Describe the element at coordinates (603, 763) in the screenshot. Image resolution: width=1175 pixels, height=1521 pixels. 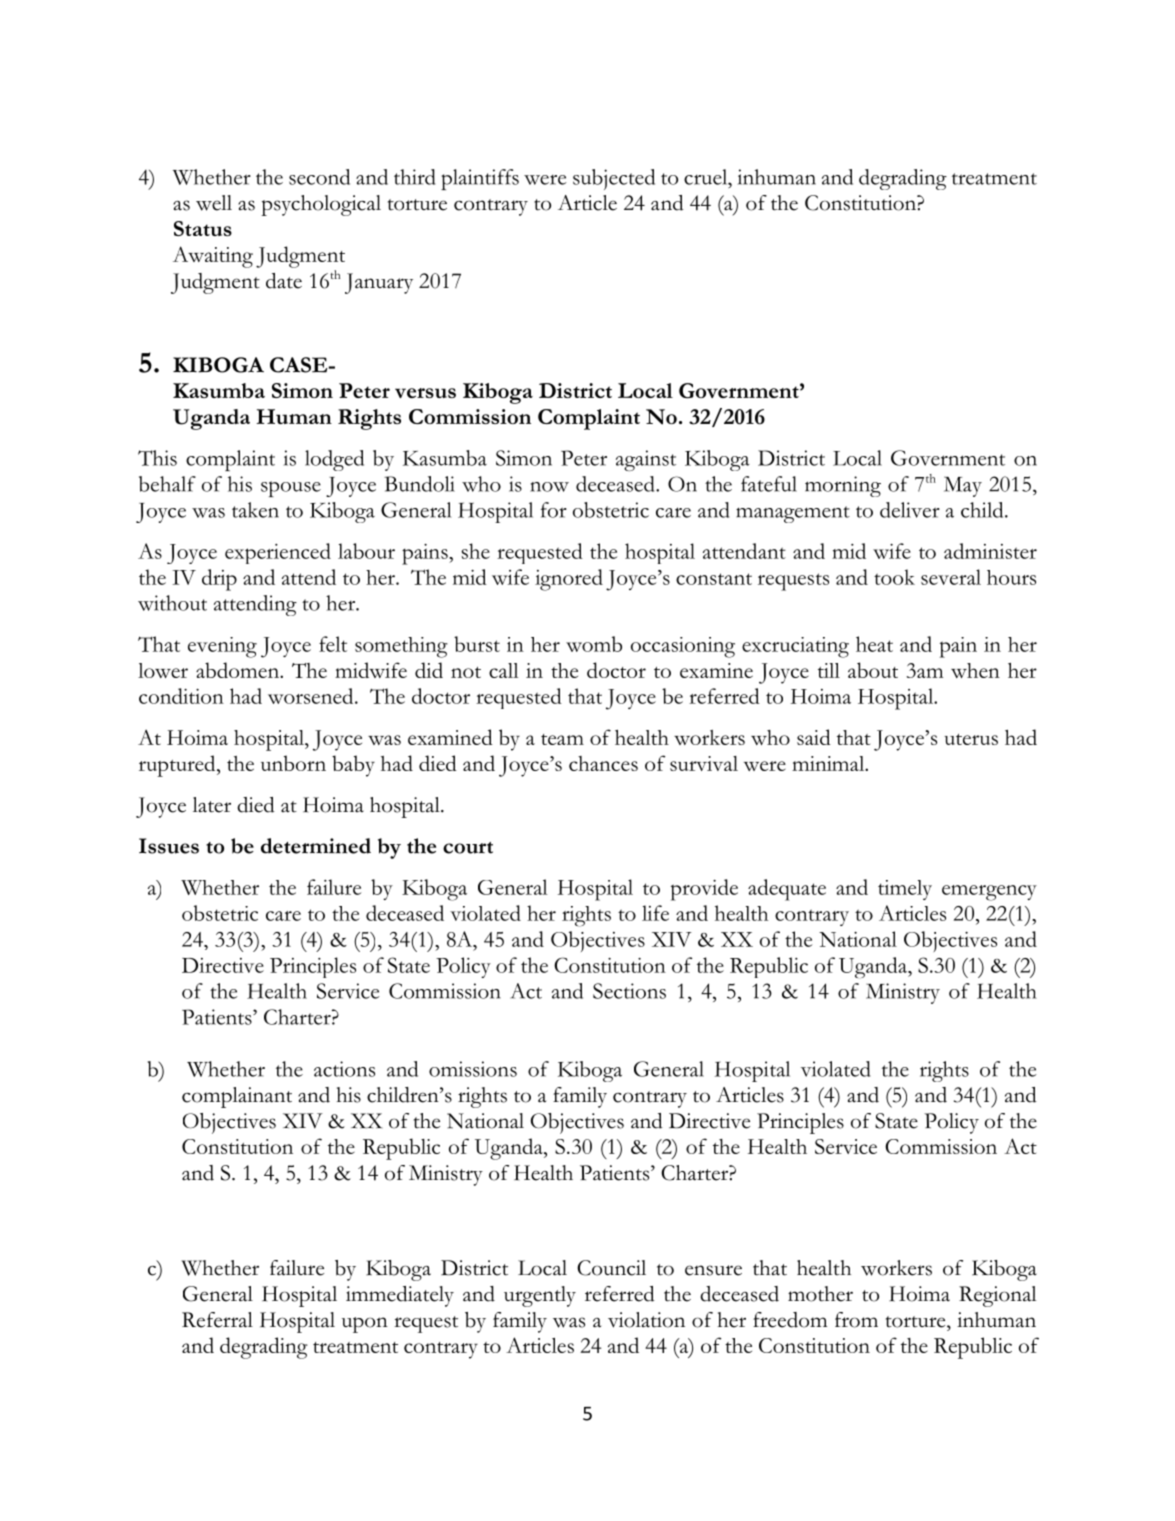
I see `chances` at that location.
